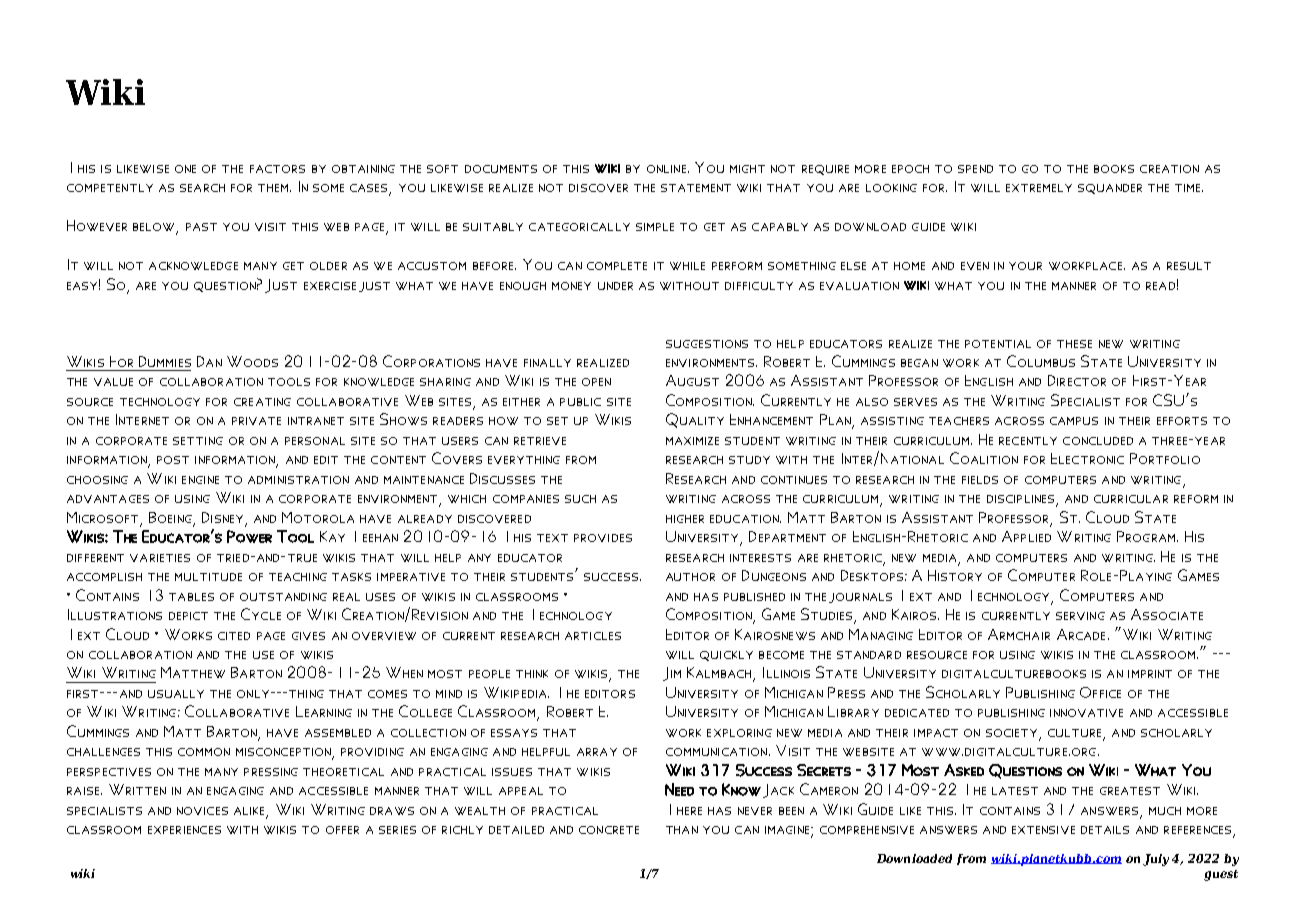 This screenshot has height=924, width=1308. Describe the element at coordinates (666, 169) in the screenshot. I see `online` at that location.
